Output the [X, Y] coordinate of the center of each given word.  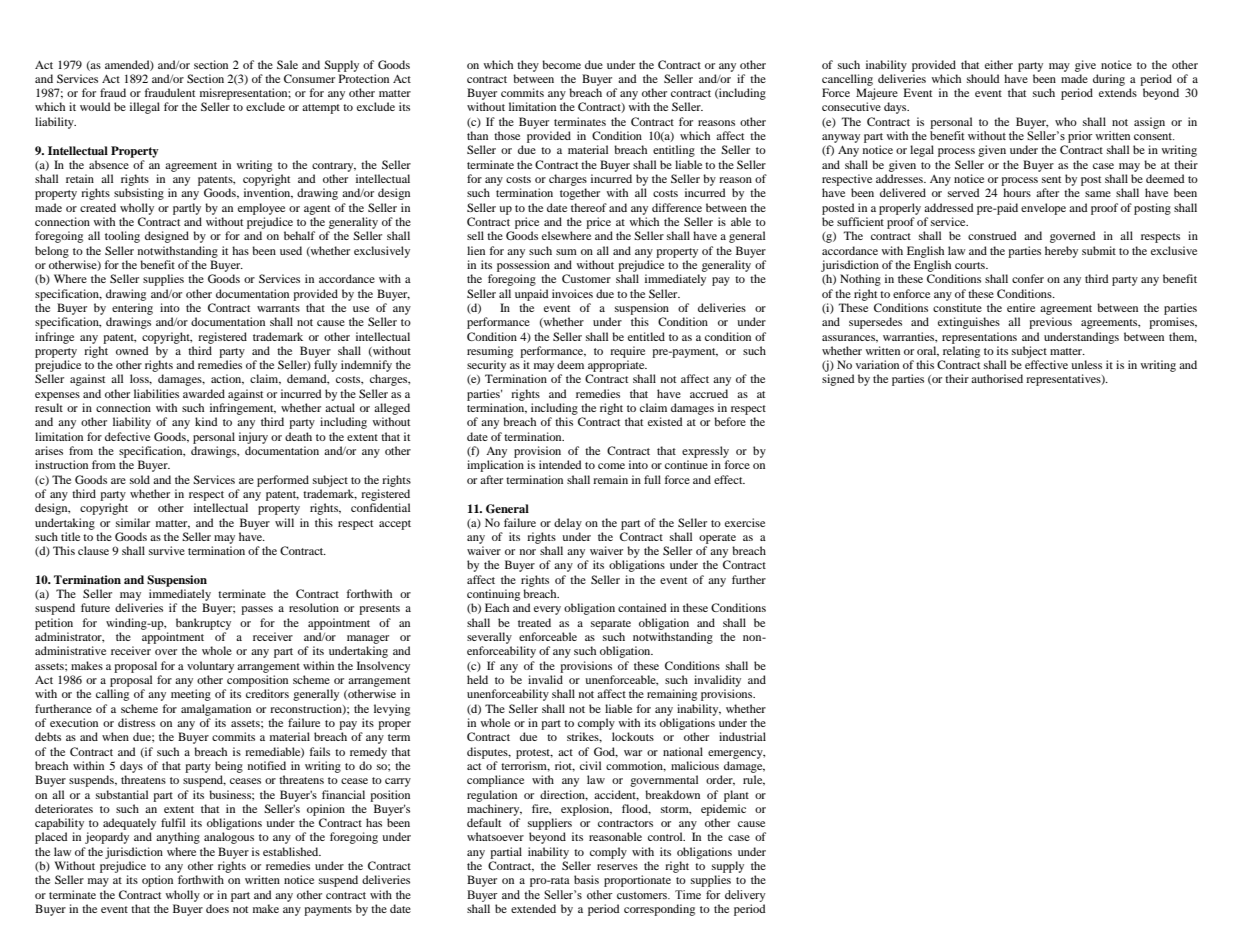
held [477, 679]
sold [140, 479]
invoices [572, 293]
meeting [191, 695]
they [528, 66]
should [983, 78]
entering [132, 309]
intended [560, 464]
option [157, 881]
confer [1028, 278]
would [95, 106]
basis [586, 879]
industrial [742, 736]
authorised [997, 378]
